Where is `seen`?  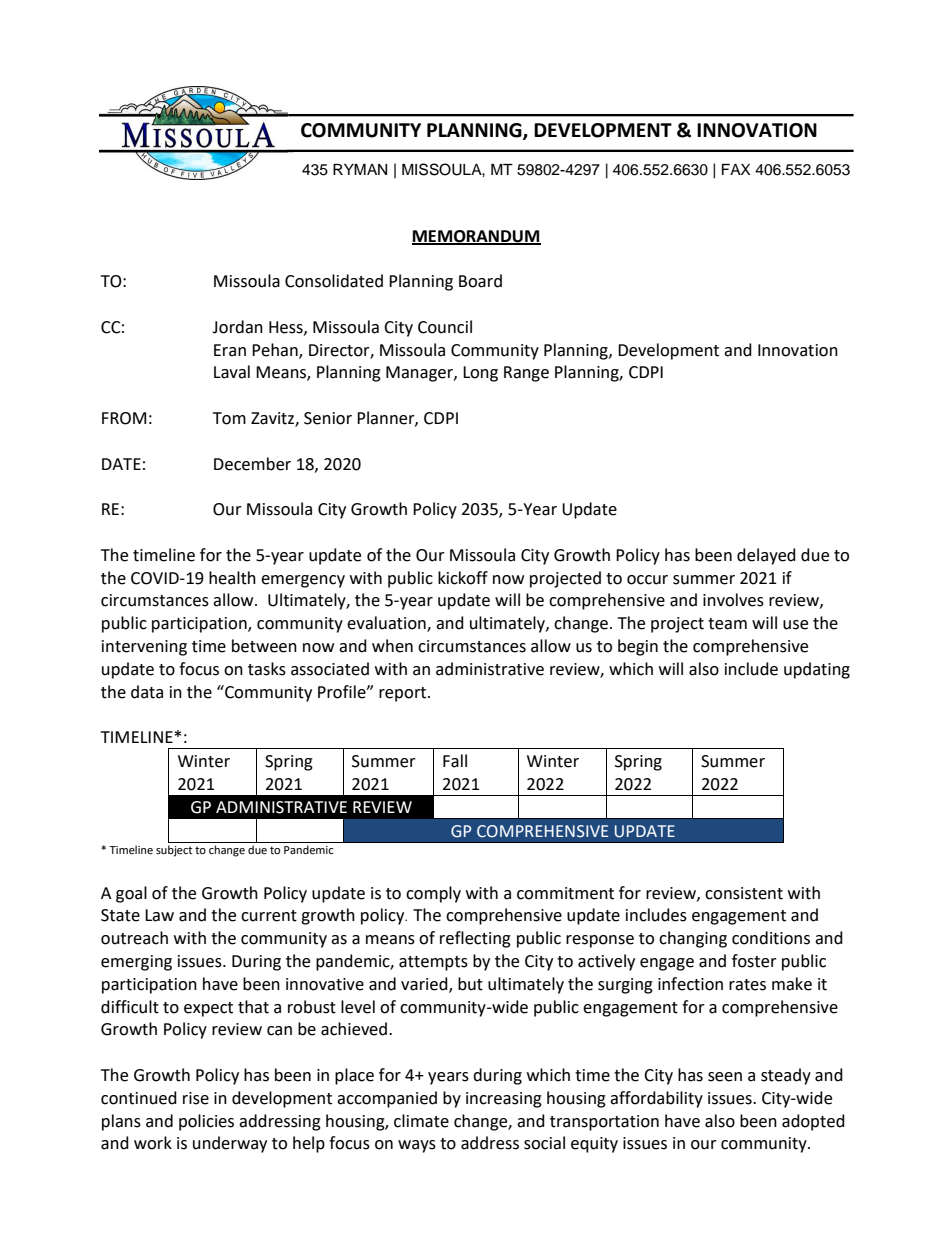
seen is located at coordinates (725, 1077).
